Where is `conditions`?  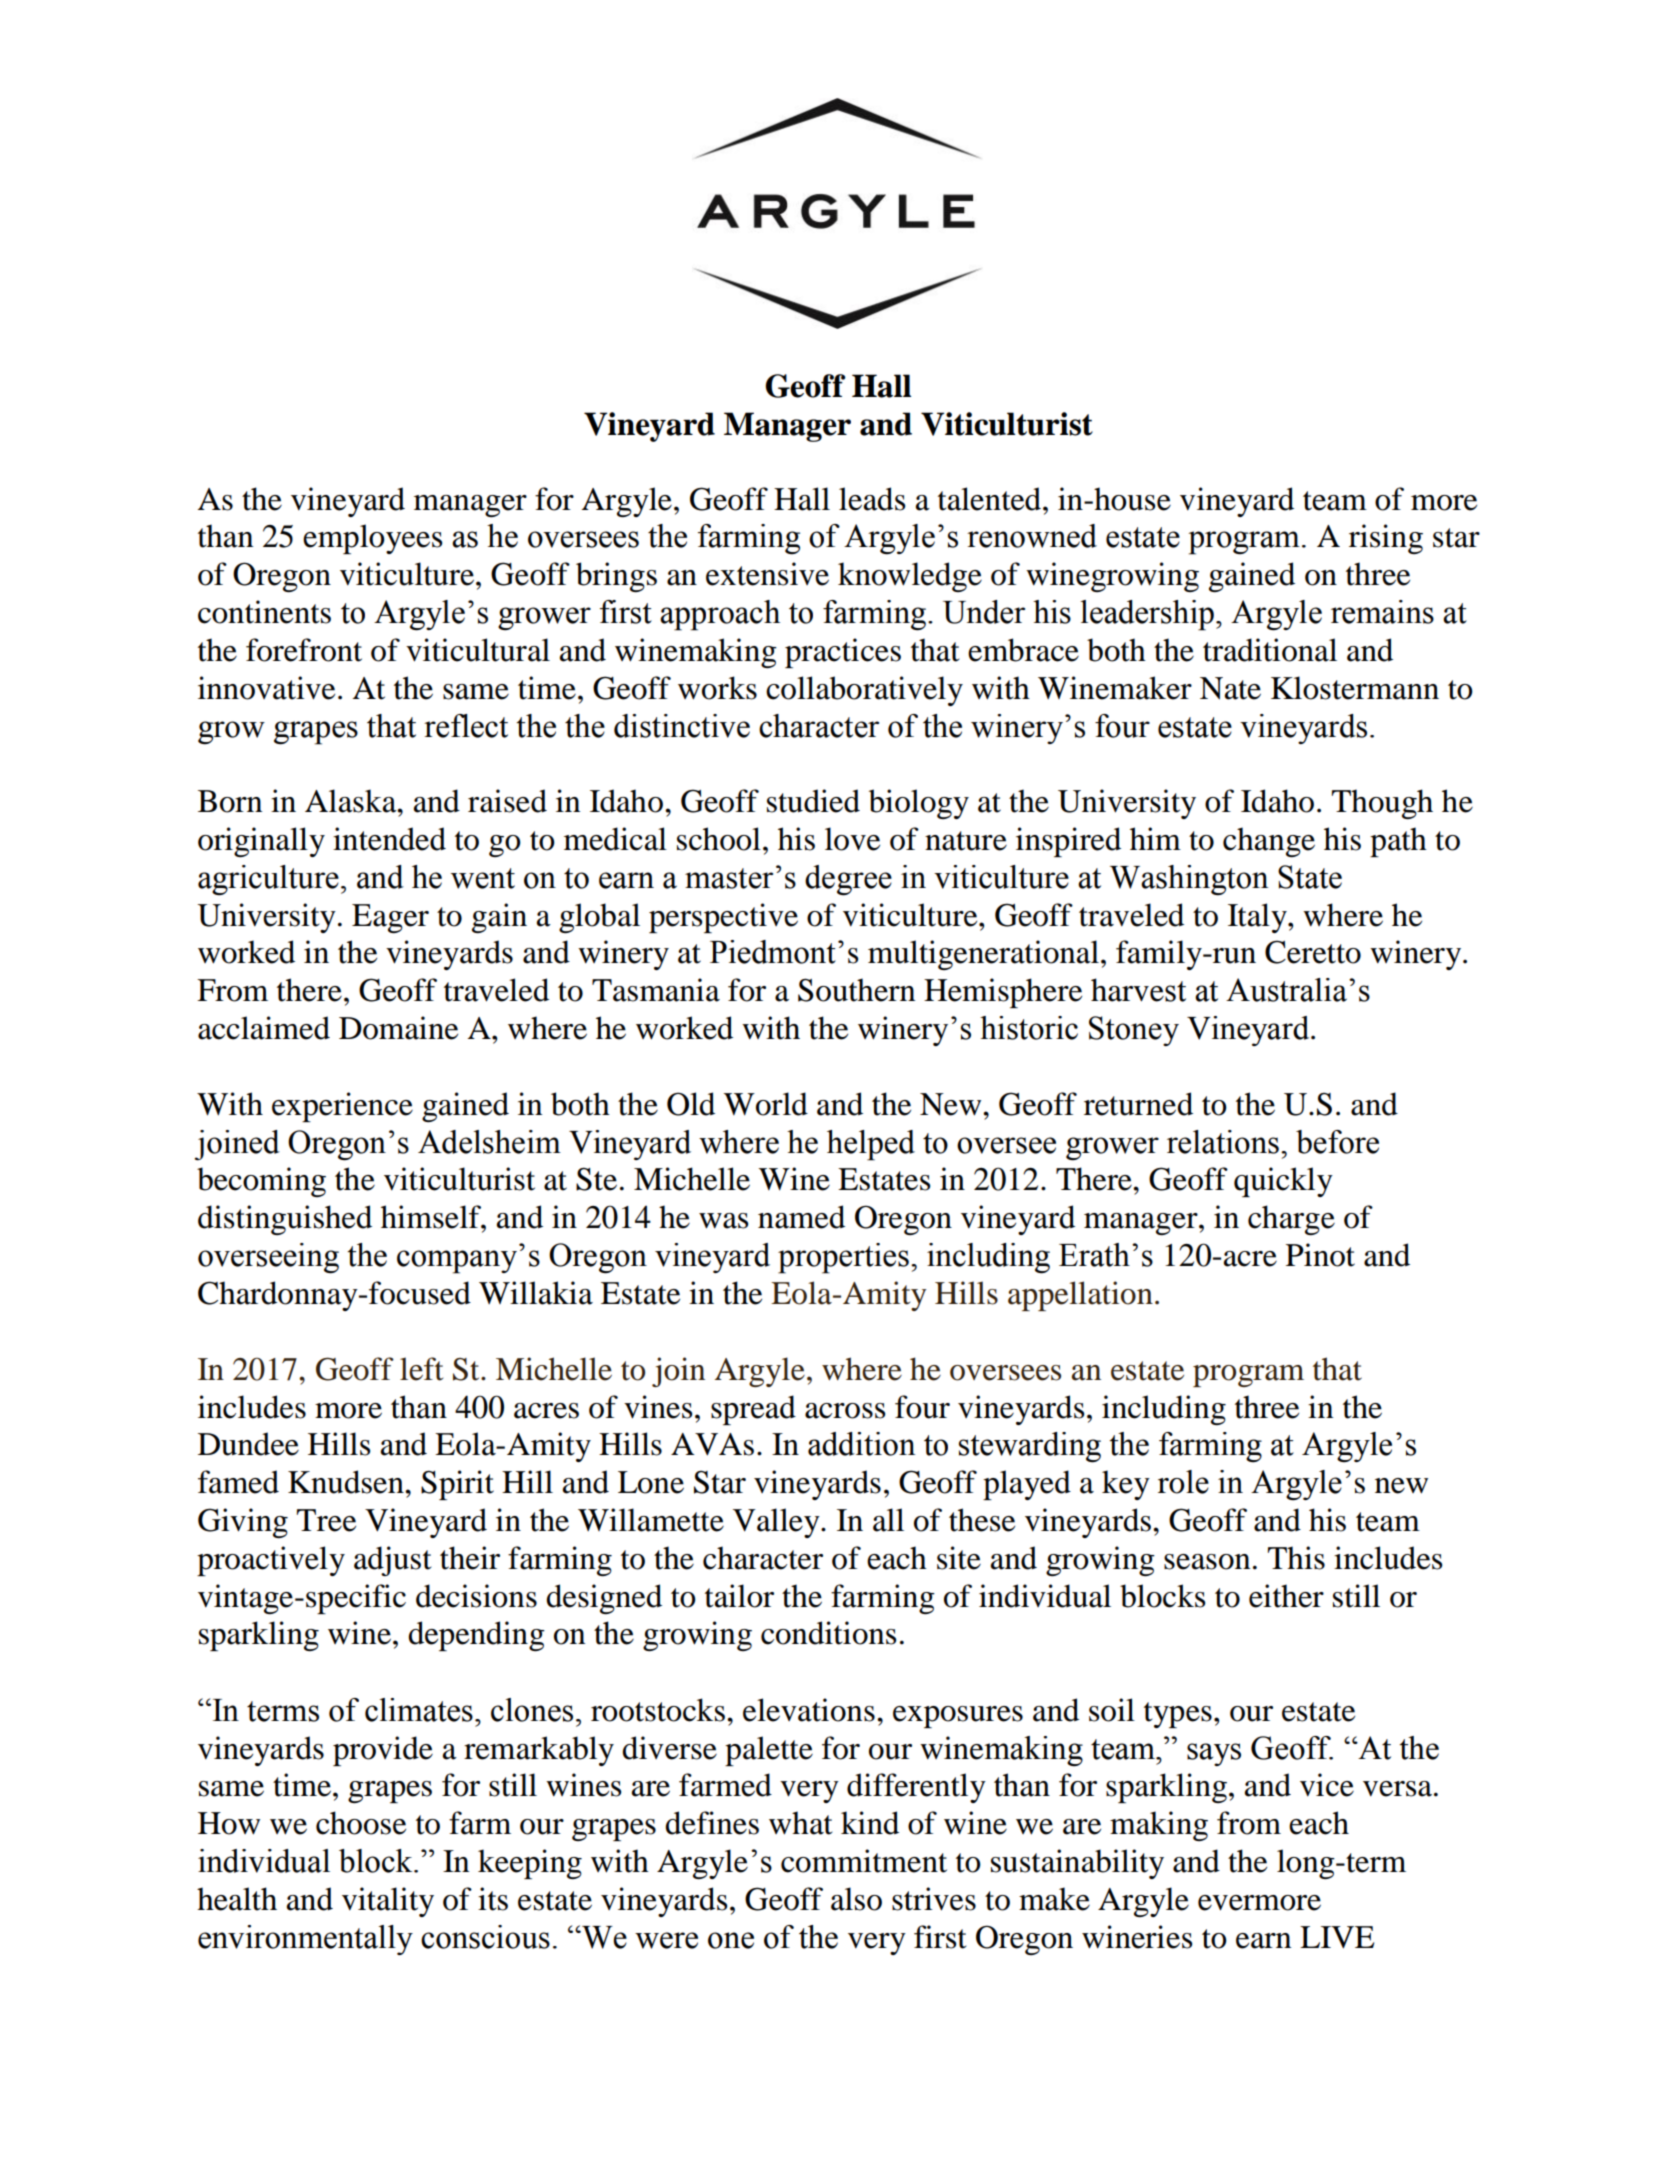 conditions is located at coordinates (828, 1633).
